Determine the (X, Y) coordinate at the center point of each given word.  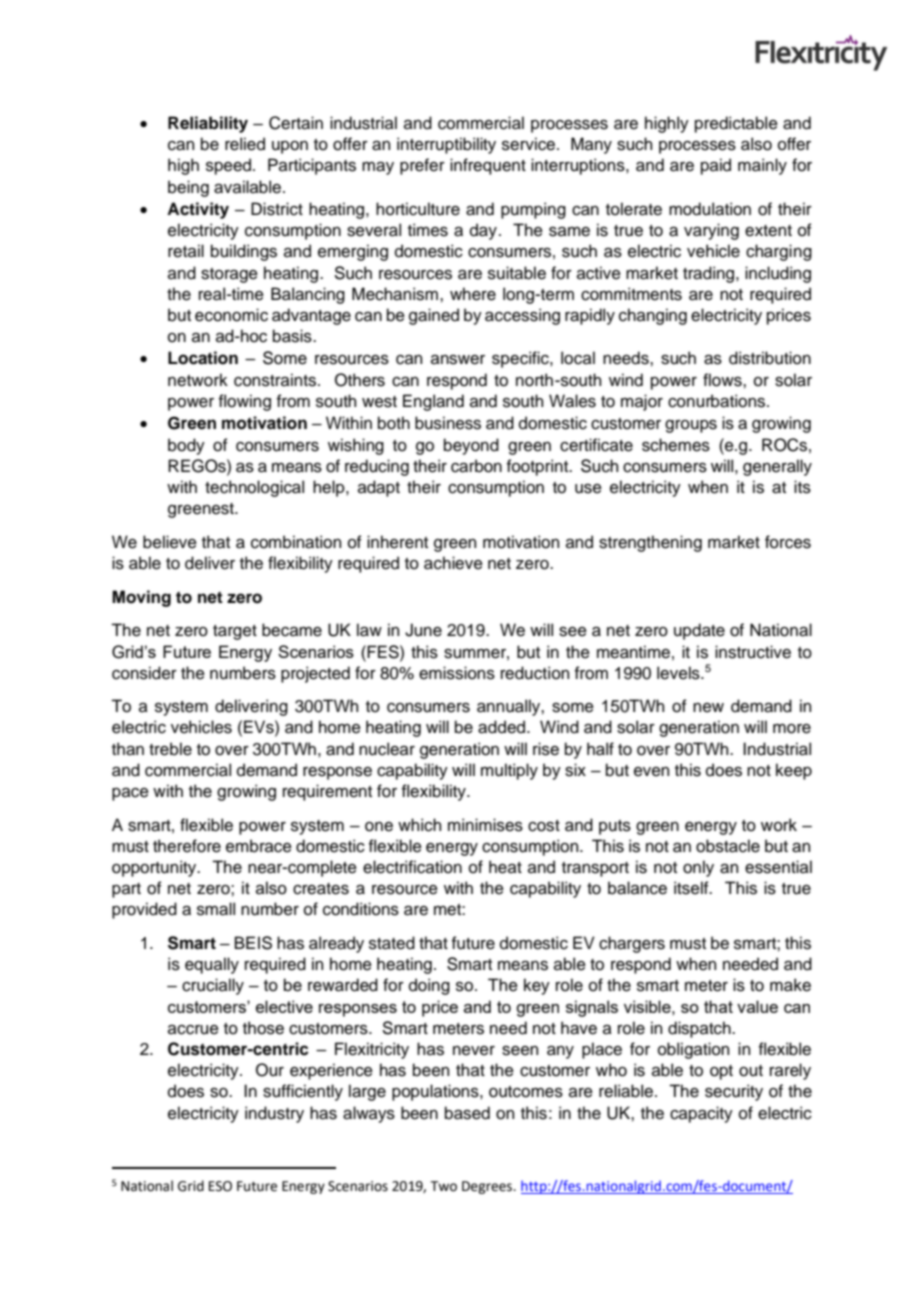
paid (716, 166)
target (235, 632)
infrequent (488, 166)
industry (274, 1114)
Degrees (488, 1187)
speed (228, 166)
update (699, 631)
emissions (457, 673)
